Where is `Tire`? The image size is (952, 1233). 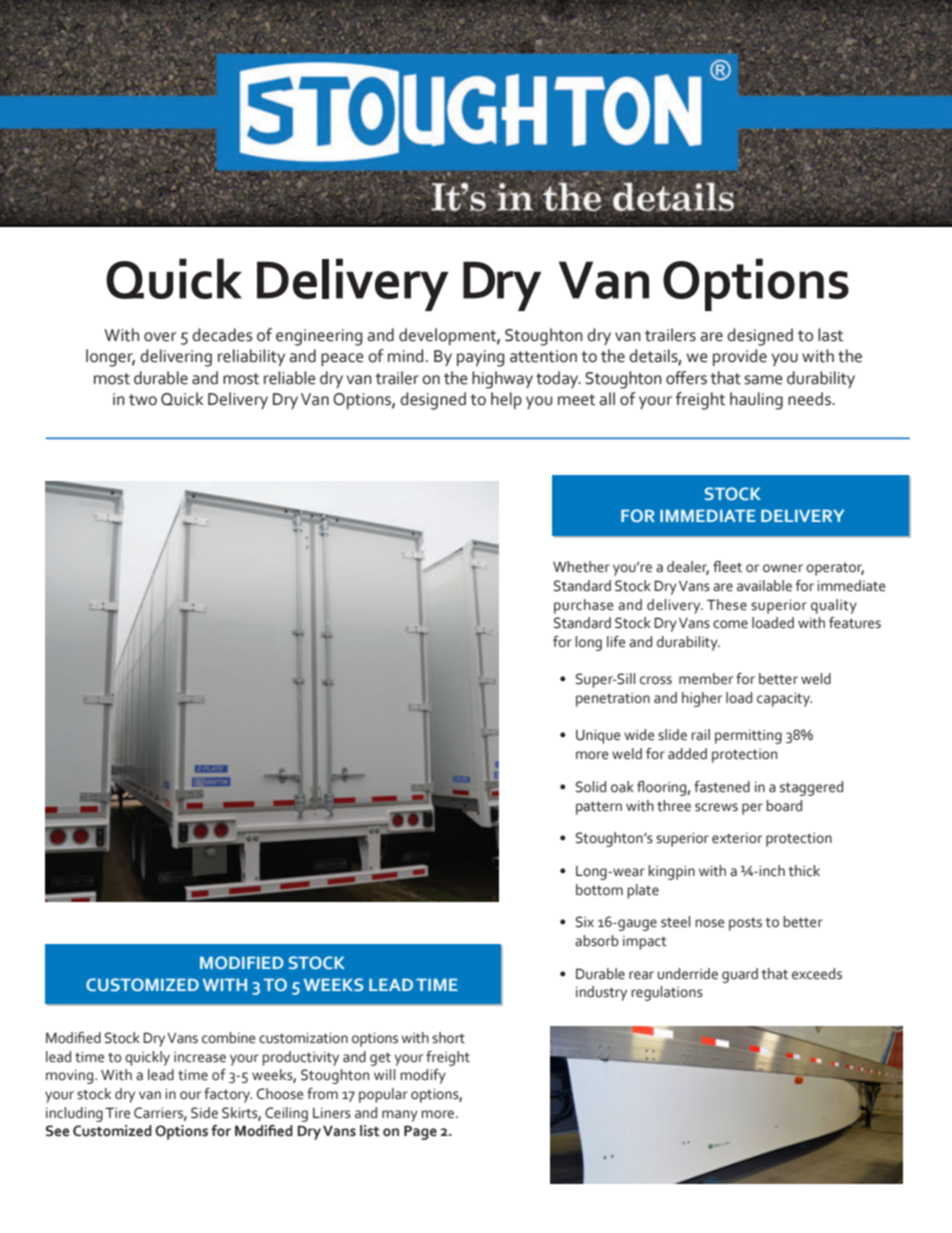
Tire is located at coordinates (118, 1113).
